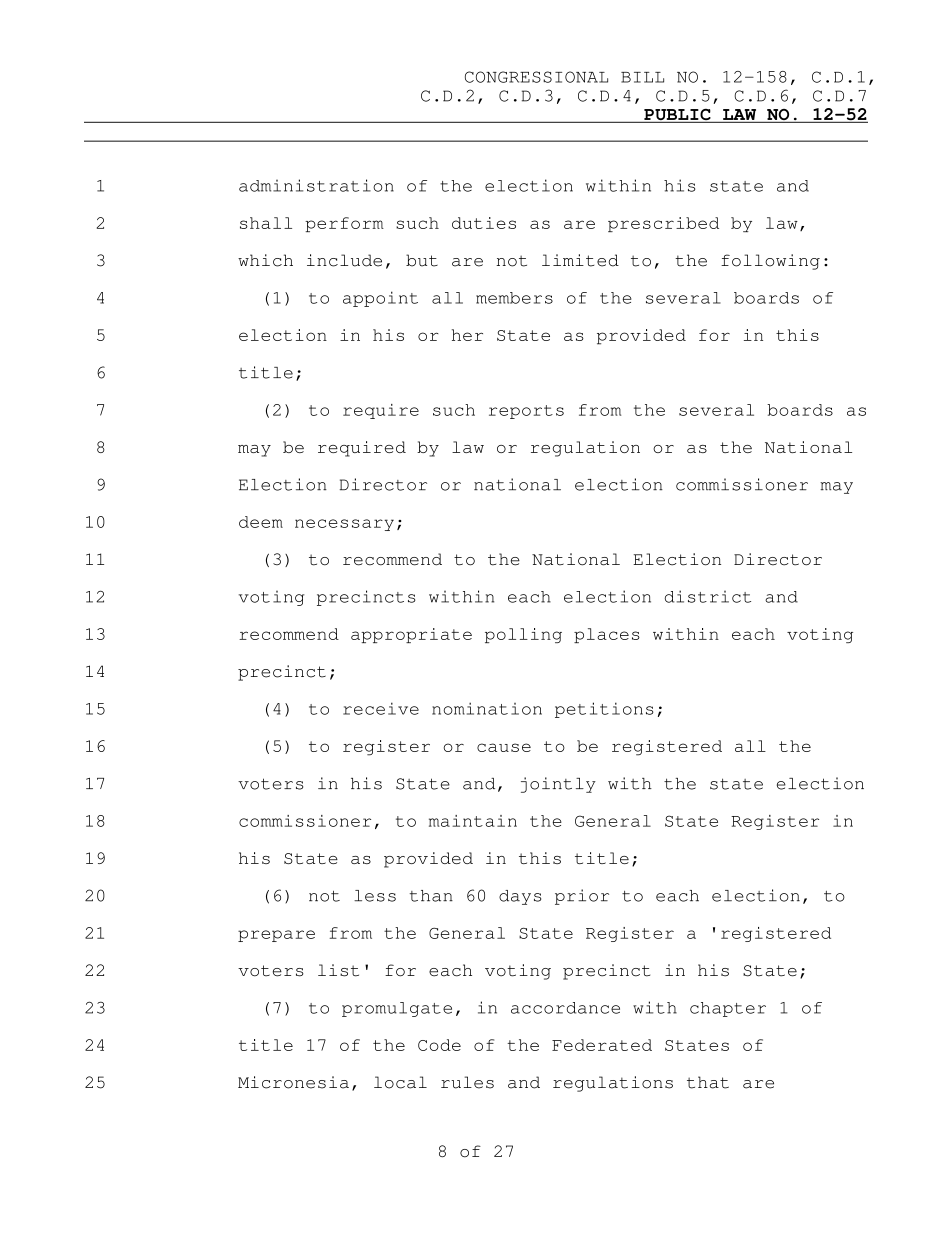 The width and height of the image is (952, 1233). What do you see at coordinates (523, 635) in the image?
I see `polling` at bounding box center [523, 635].
